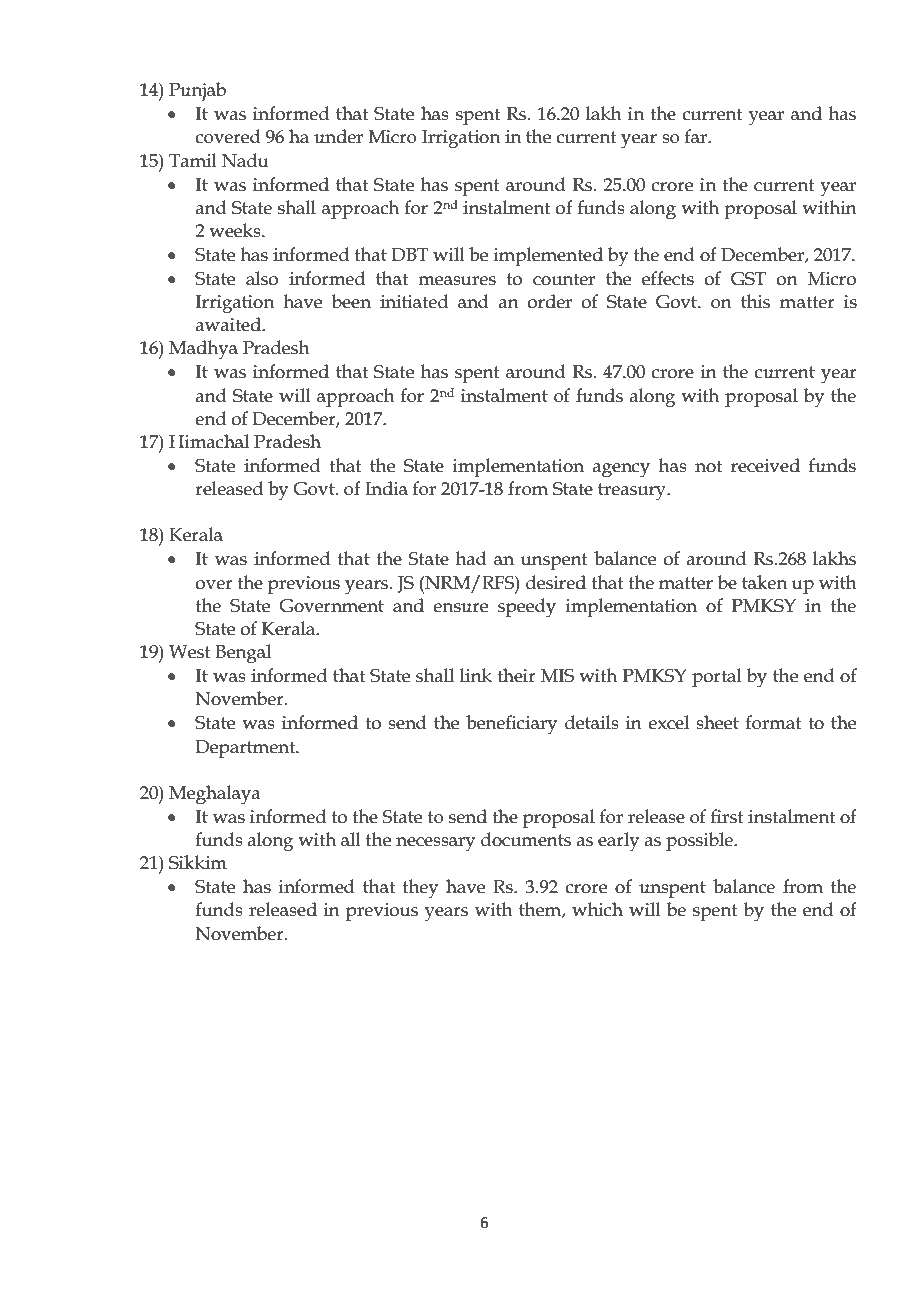 This screenshot has height=1308, width=924. What do you see at coordinates (386, 488) in the screenshot?
I see `India` at bounding box center [386, 488].
